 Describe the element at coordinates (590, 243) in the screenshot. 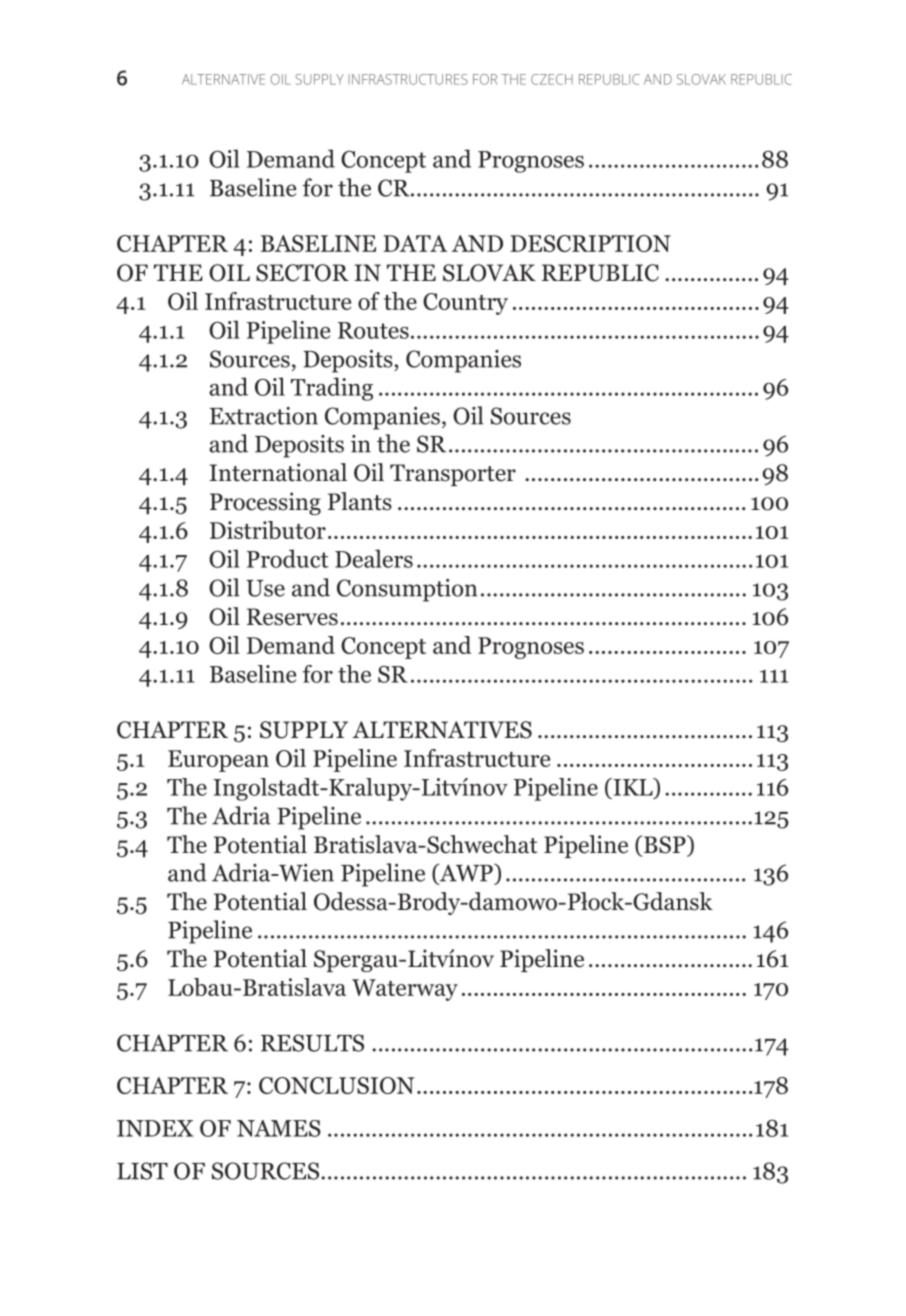

I see `DESCRIPTION` at that location.
